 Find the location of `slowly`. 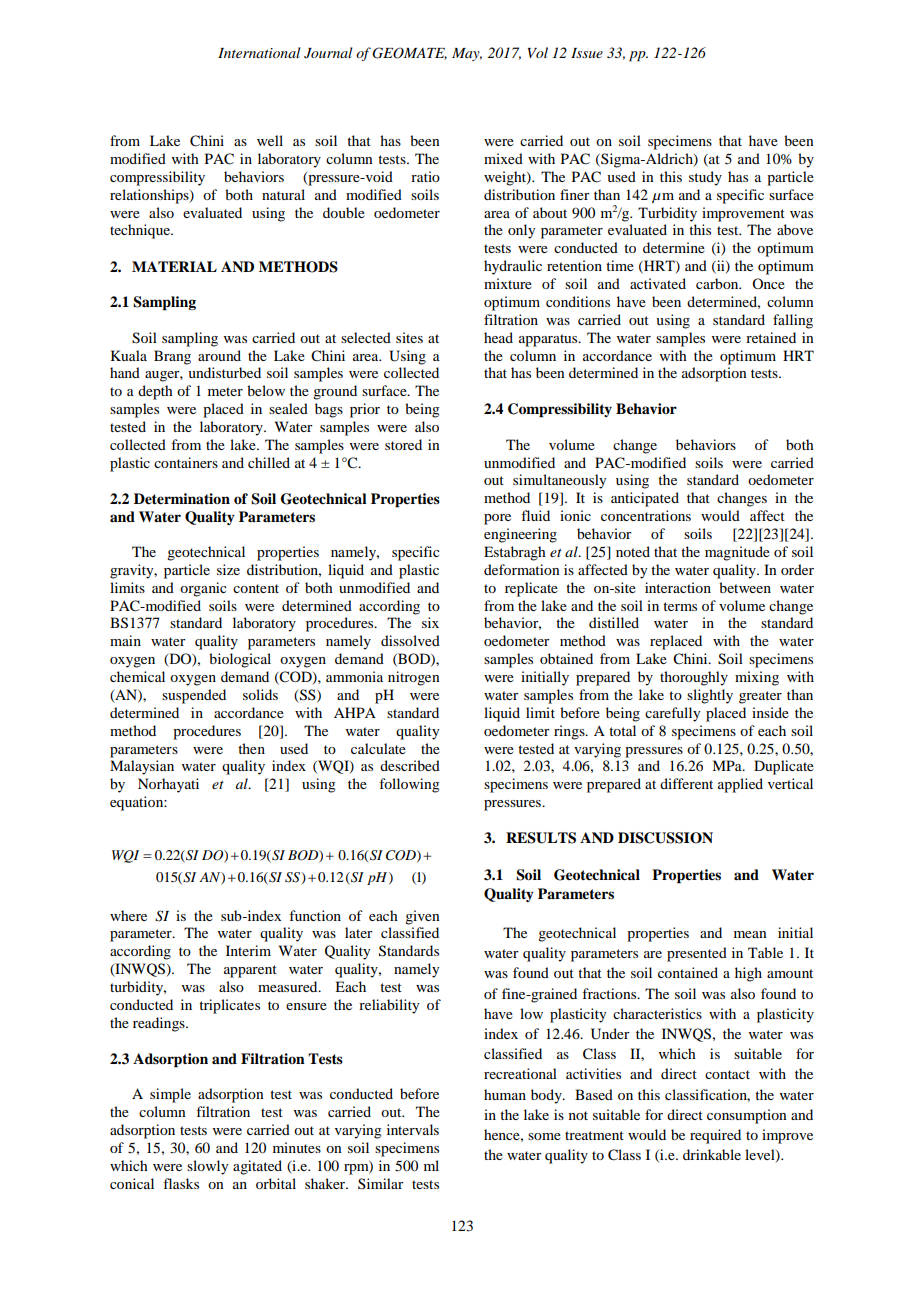

slowly is located at coordinates (207, 1167).
